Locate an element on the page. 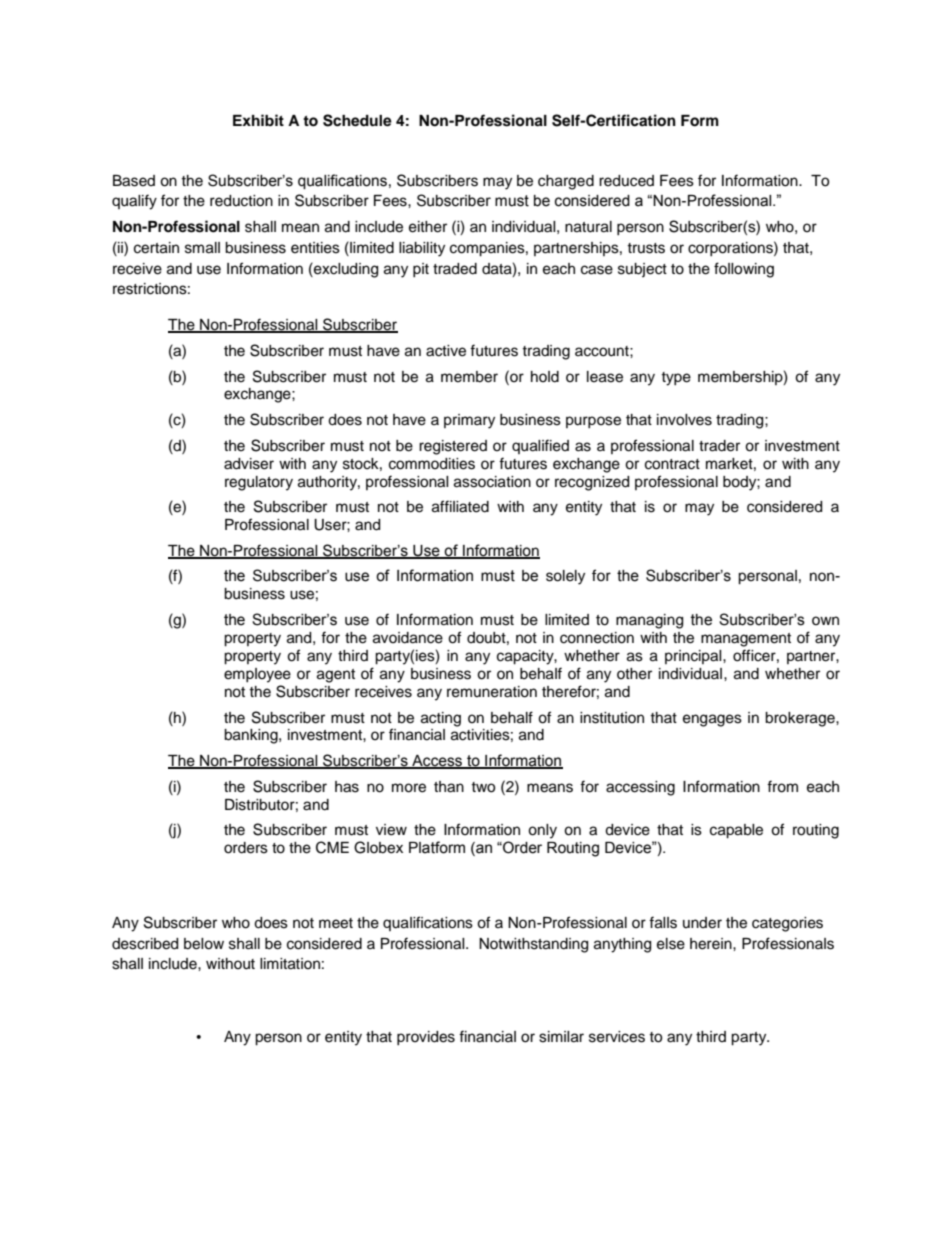 This page has width=952, height=1233. solely is located at coordinates (565, 577).
